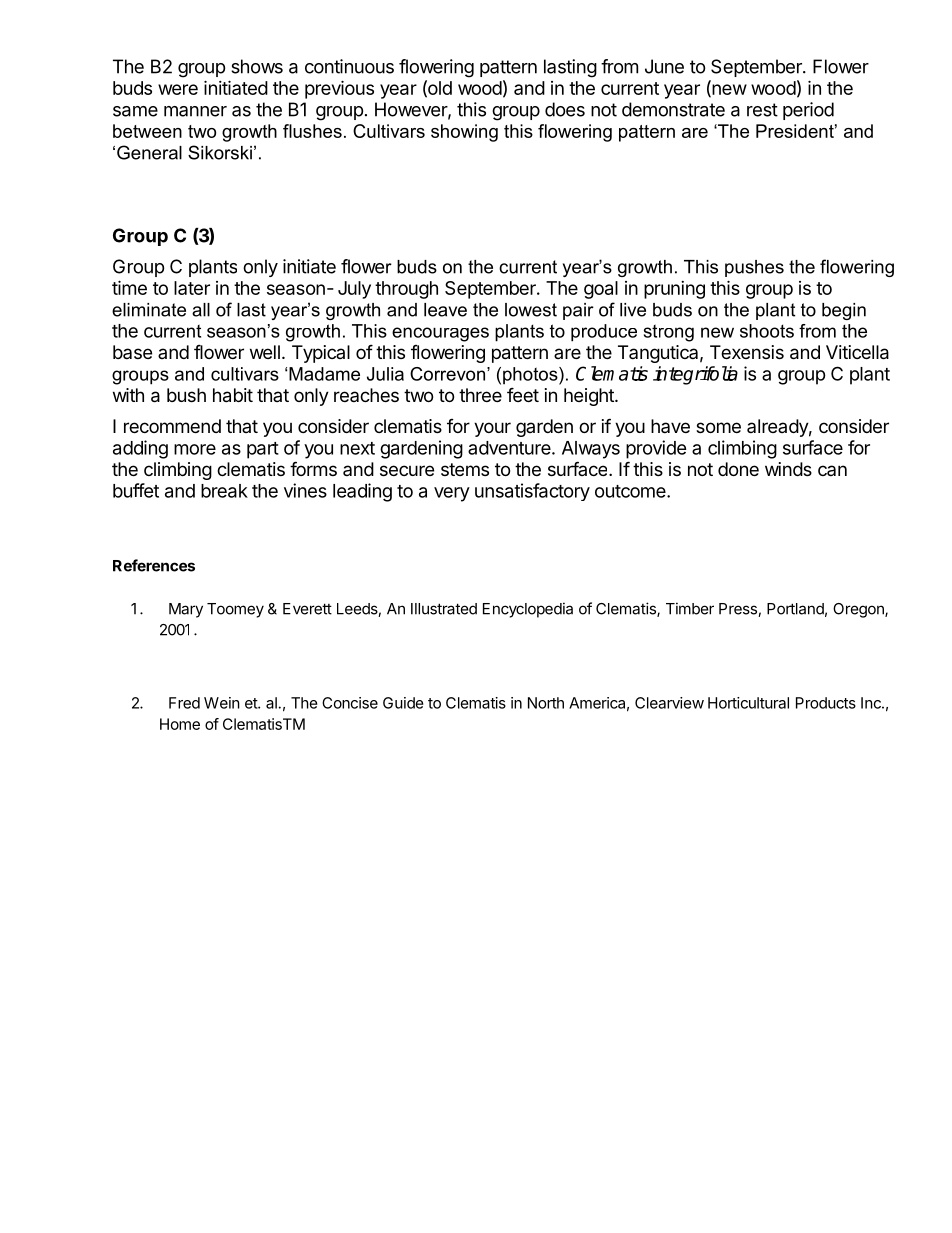 The width and height of the document is (952, 1233). Describe the element at coordinates (565, 109) in the document. I see `does` at that location.
